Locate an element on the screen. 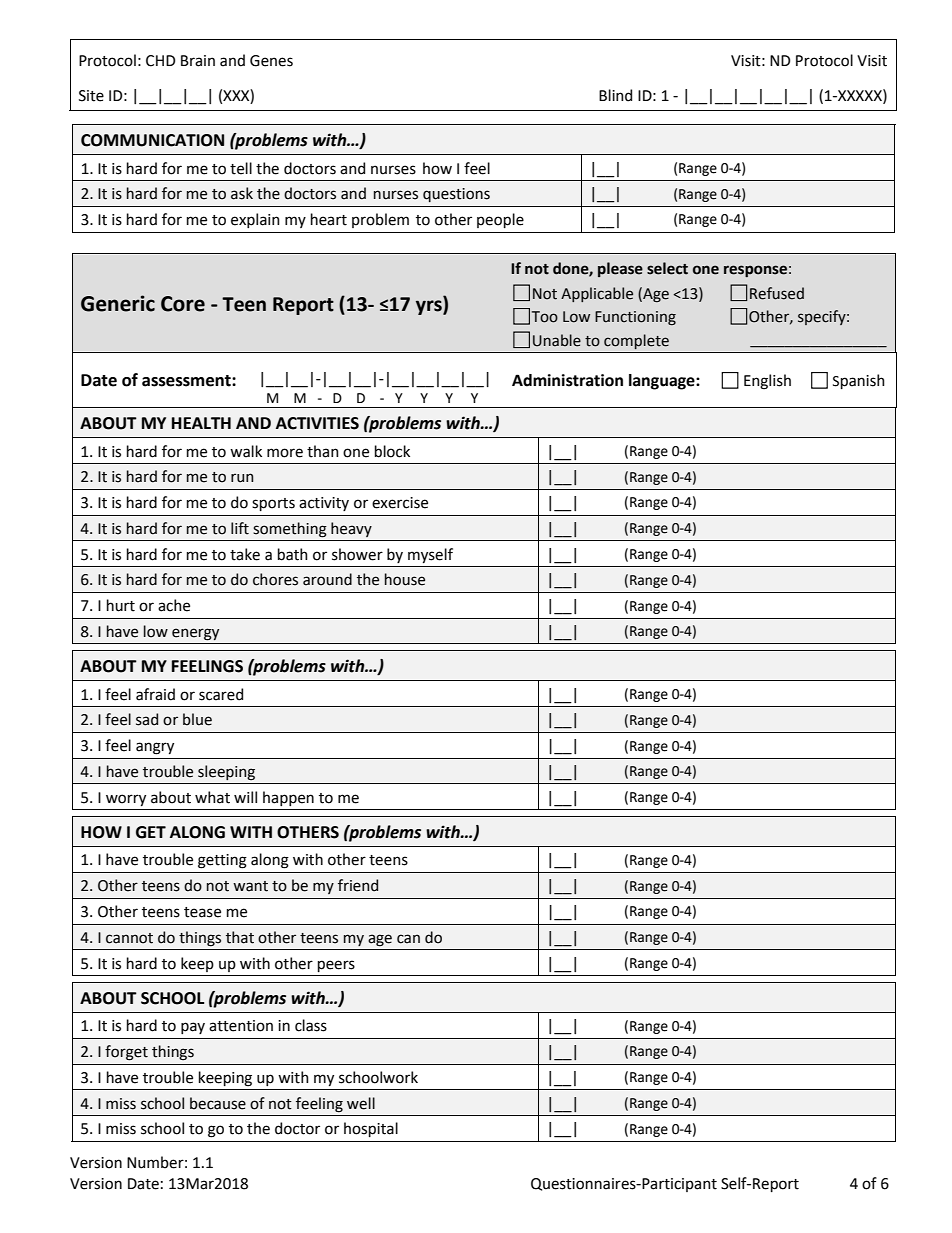  assessment is located at coordinates (187, 381).
